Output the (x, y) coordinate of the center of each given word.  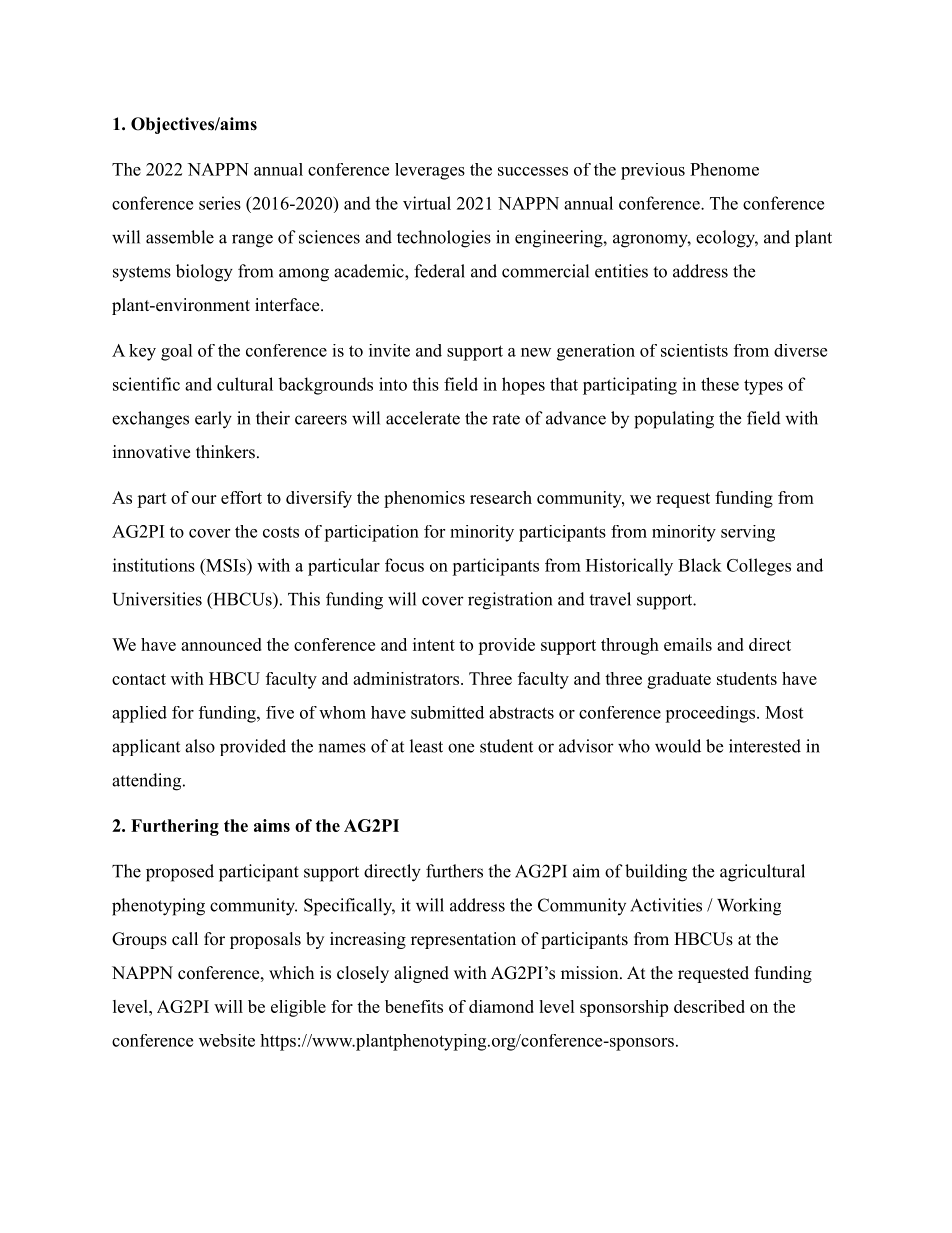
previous (653, 171)
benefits (414, 1006)
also (200, 746)
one (461, 748)
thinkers (225, 452)
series (220, 203)
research (501, 497)
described (709, 1006)
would (678, 746)
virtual (427, 203)
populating (674, 420)
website (227, 1040)
